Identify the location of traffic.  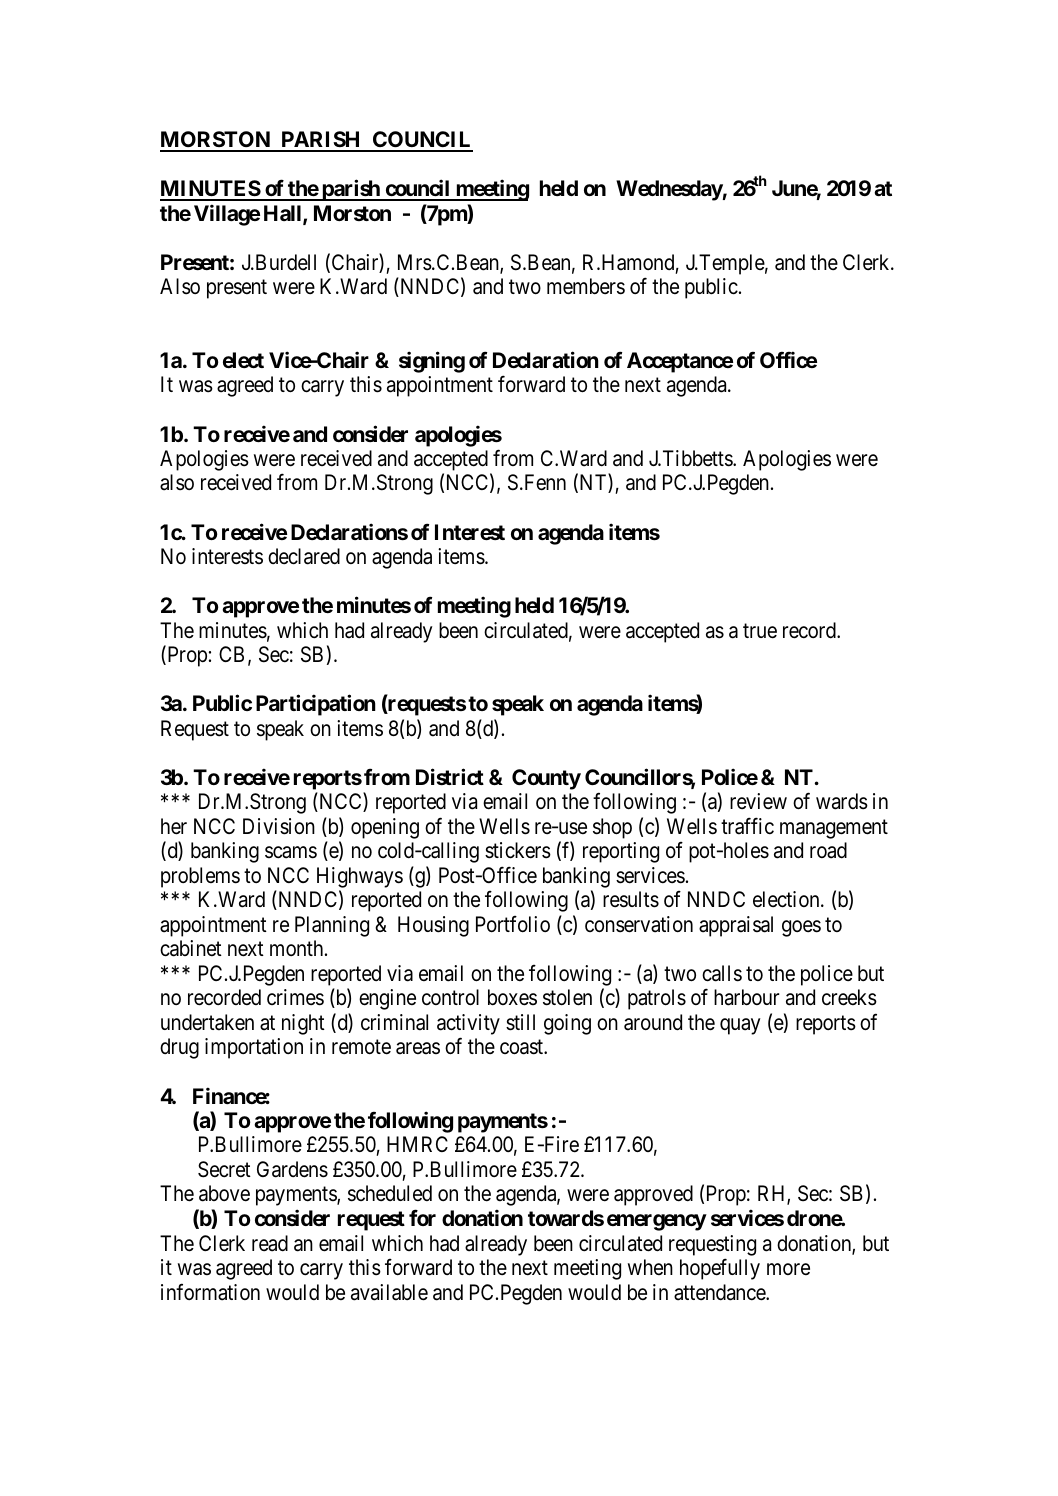
(747, 826).
